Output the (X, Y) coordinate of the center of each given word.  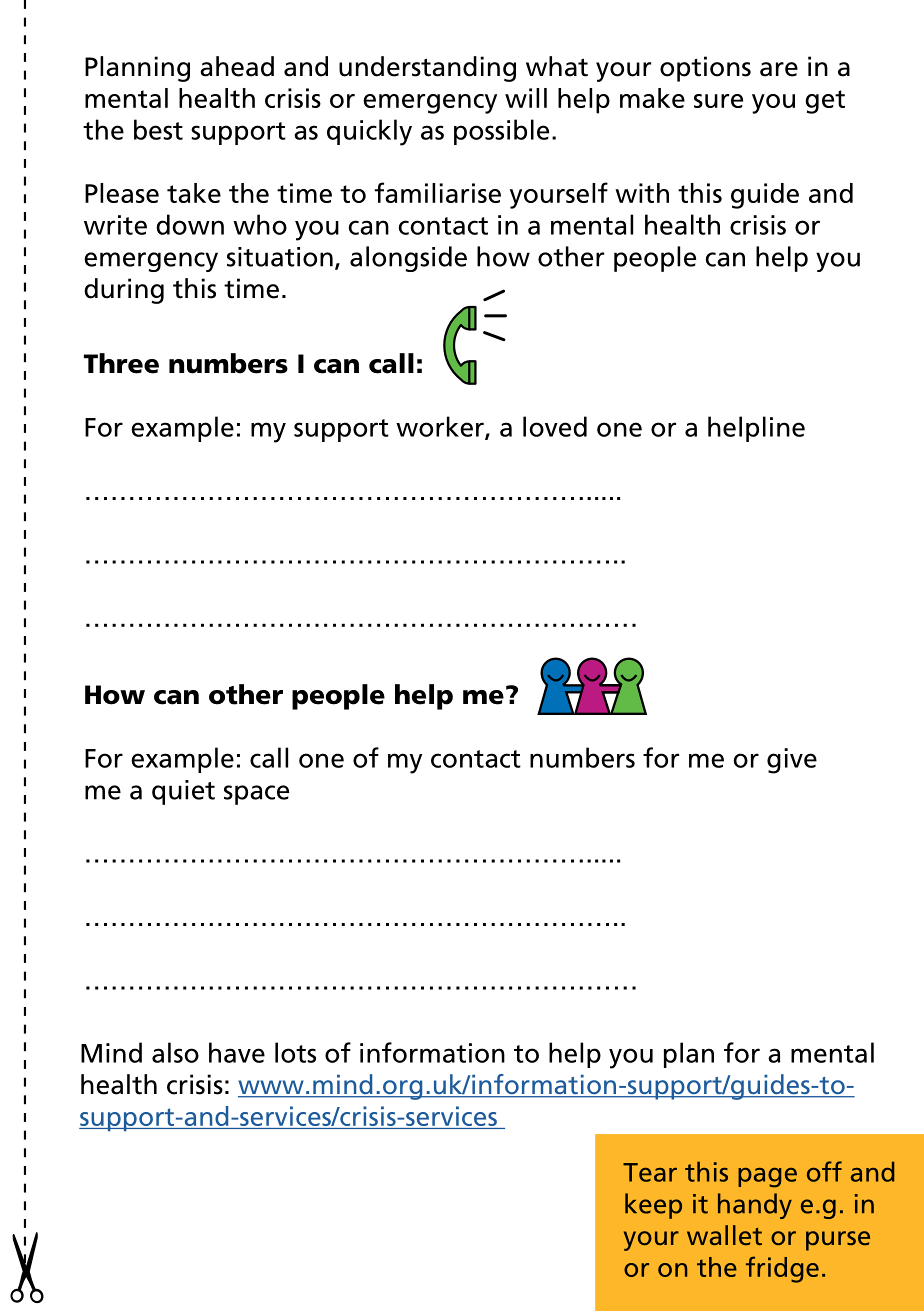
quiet (183, 792)
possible (501, 132)
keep (653, 1206)
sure (718, 101)
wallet (724, 1235)
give (792, 761)
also (175, 1052)
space (256, 795)
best (158, 129)
